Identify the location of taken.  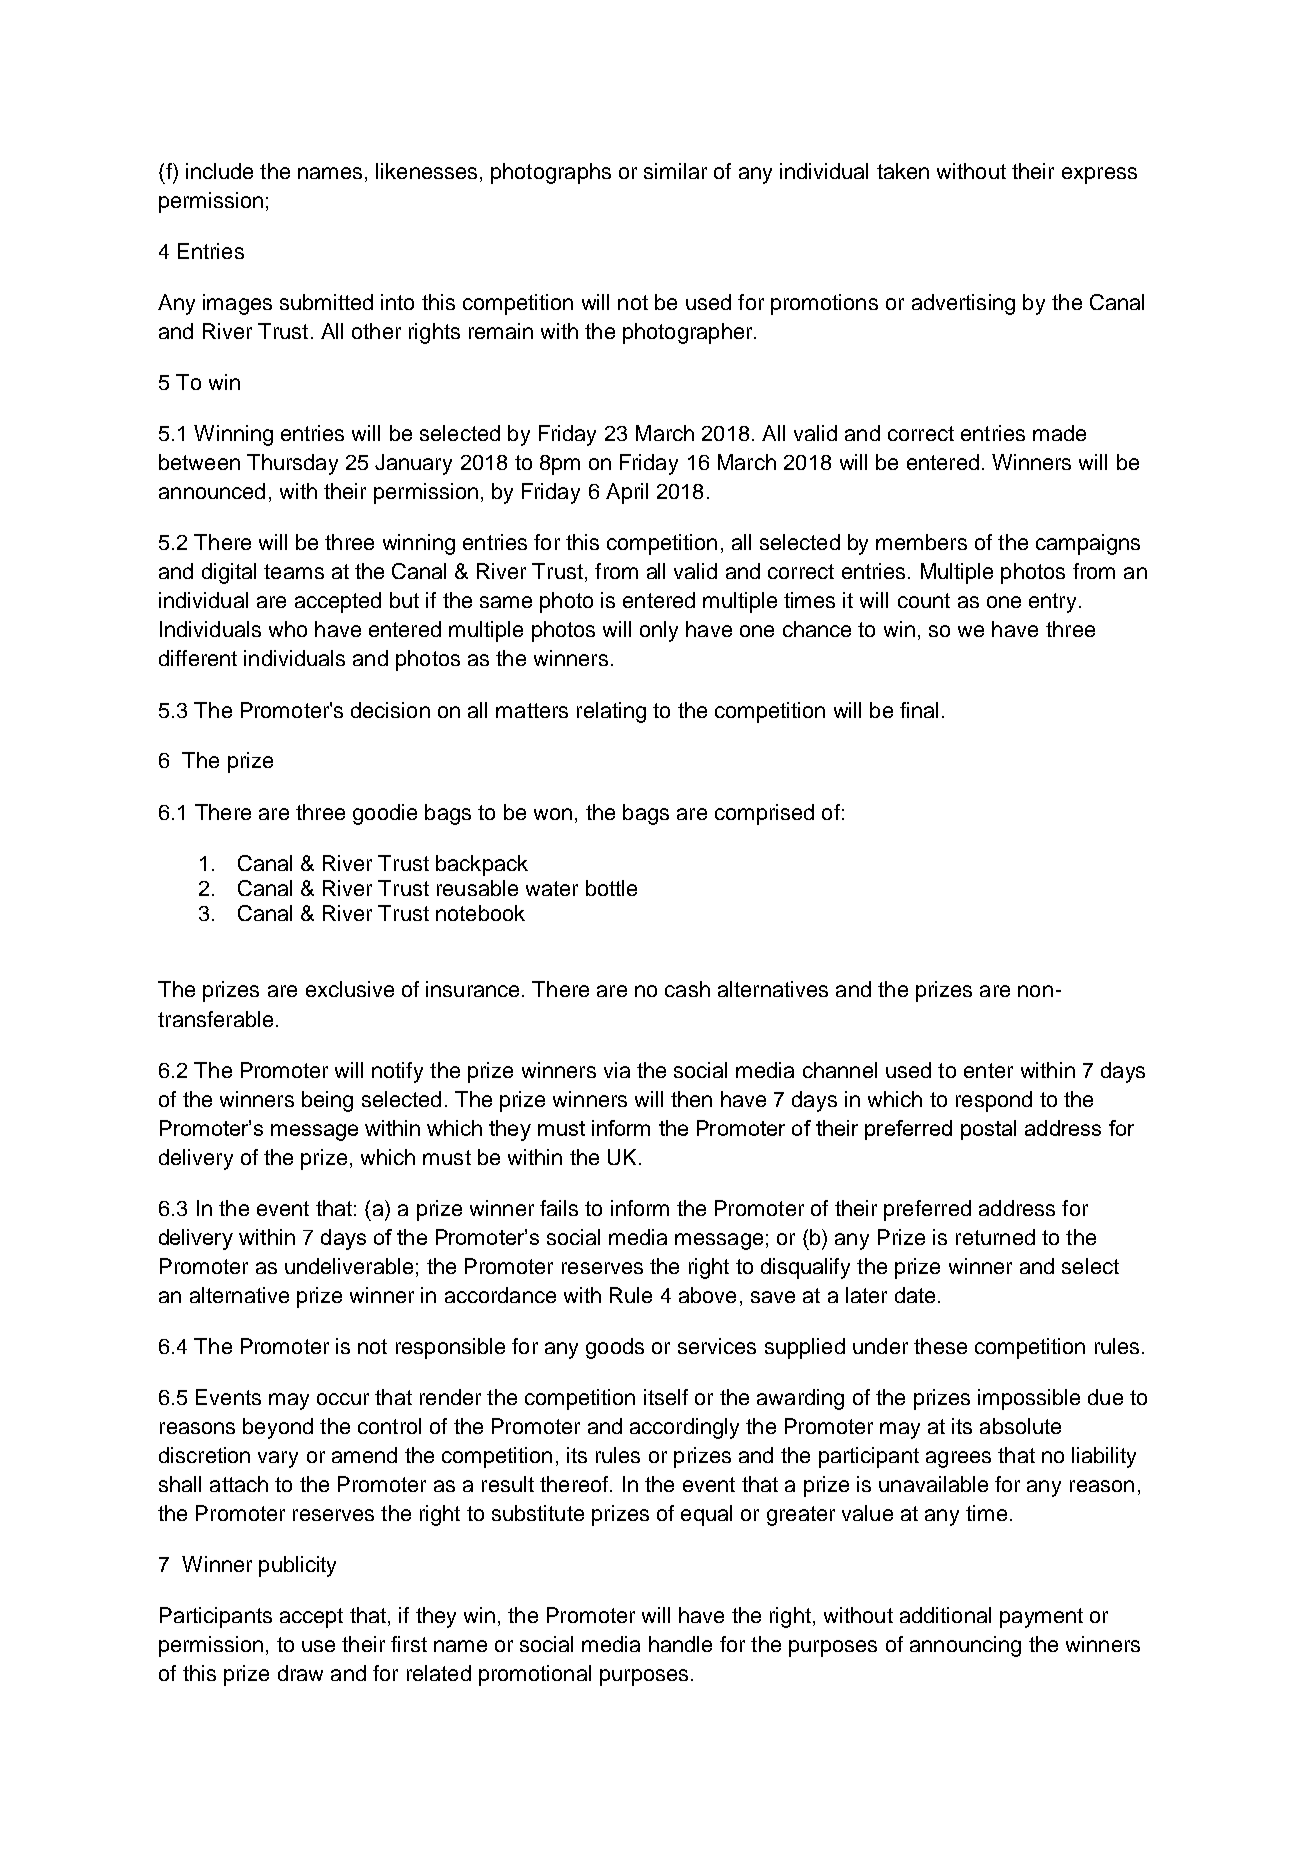
(903, 171).
